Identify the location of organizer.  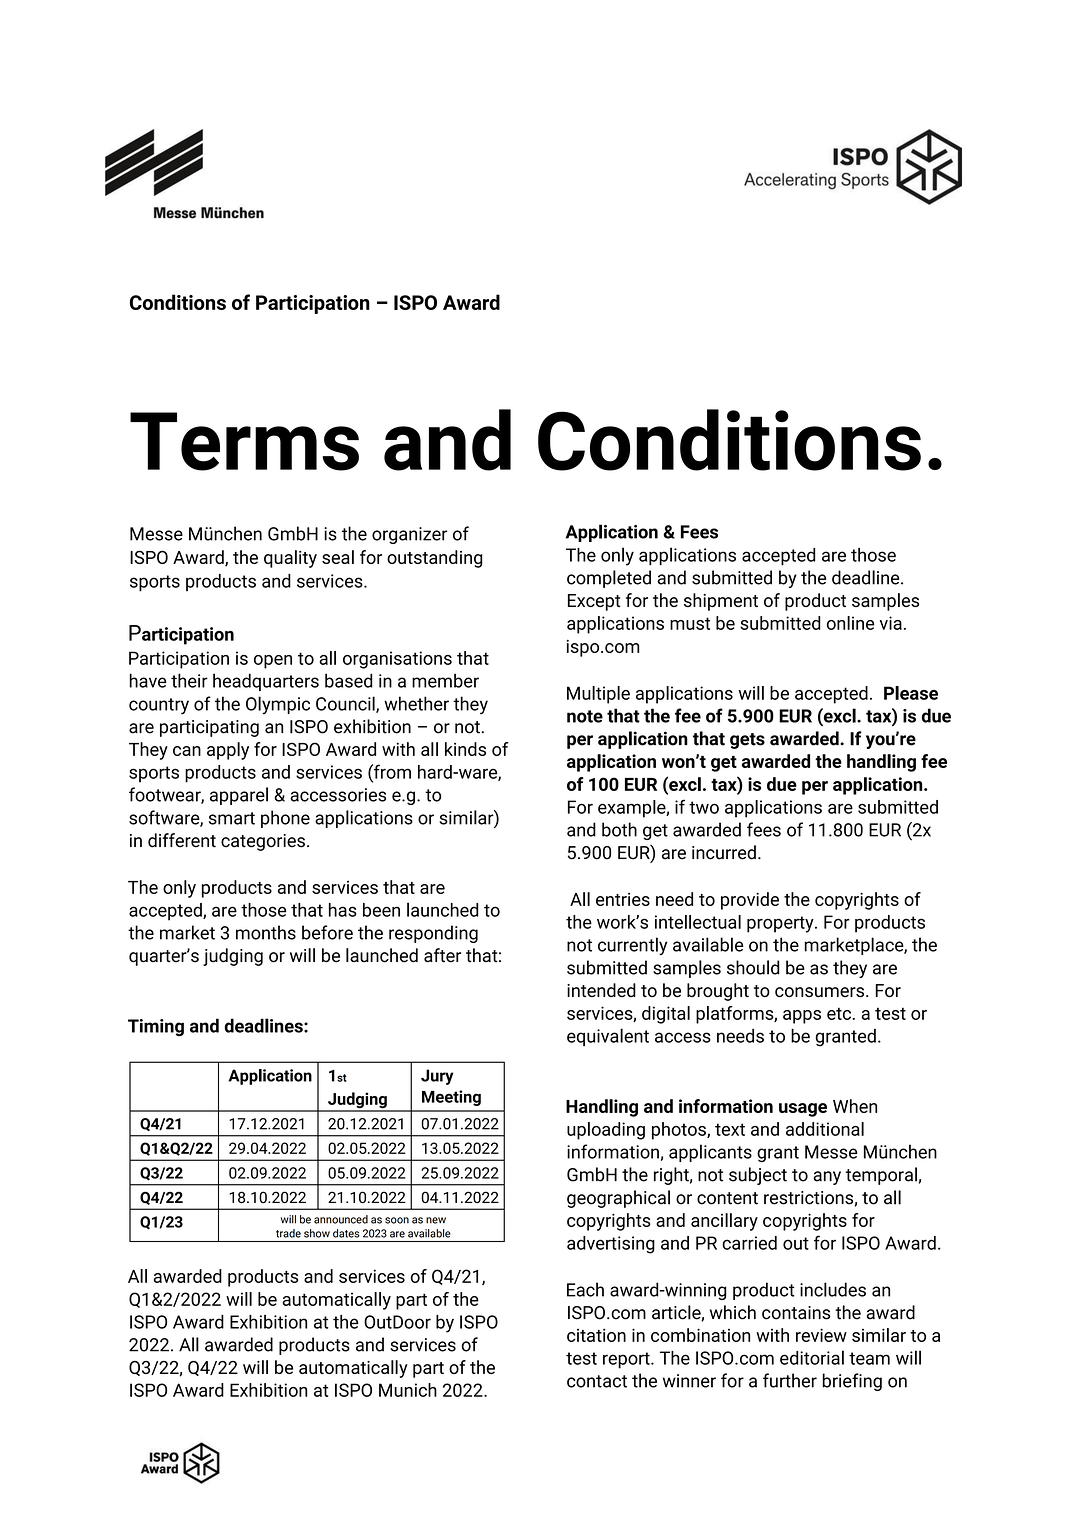
(409, 535).
